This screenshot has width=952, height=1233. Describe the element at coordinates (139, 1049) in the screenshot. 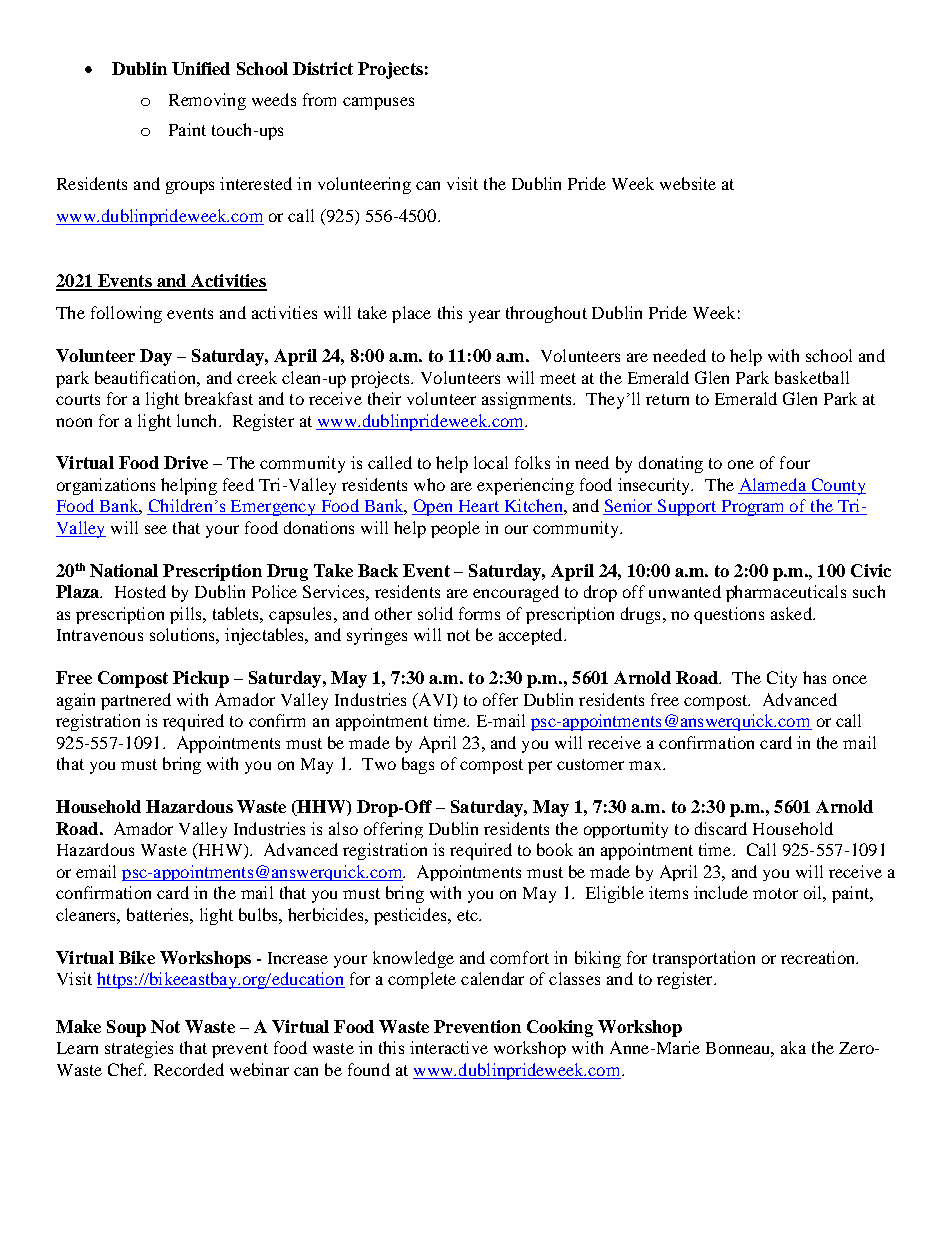

I see `strategies` at that location.
